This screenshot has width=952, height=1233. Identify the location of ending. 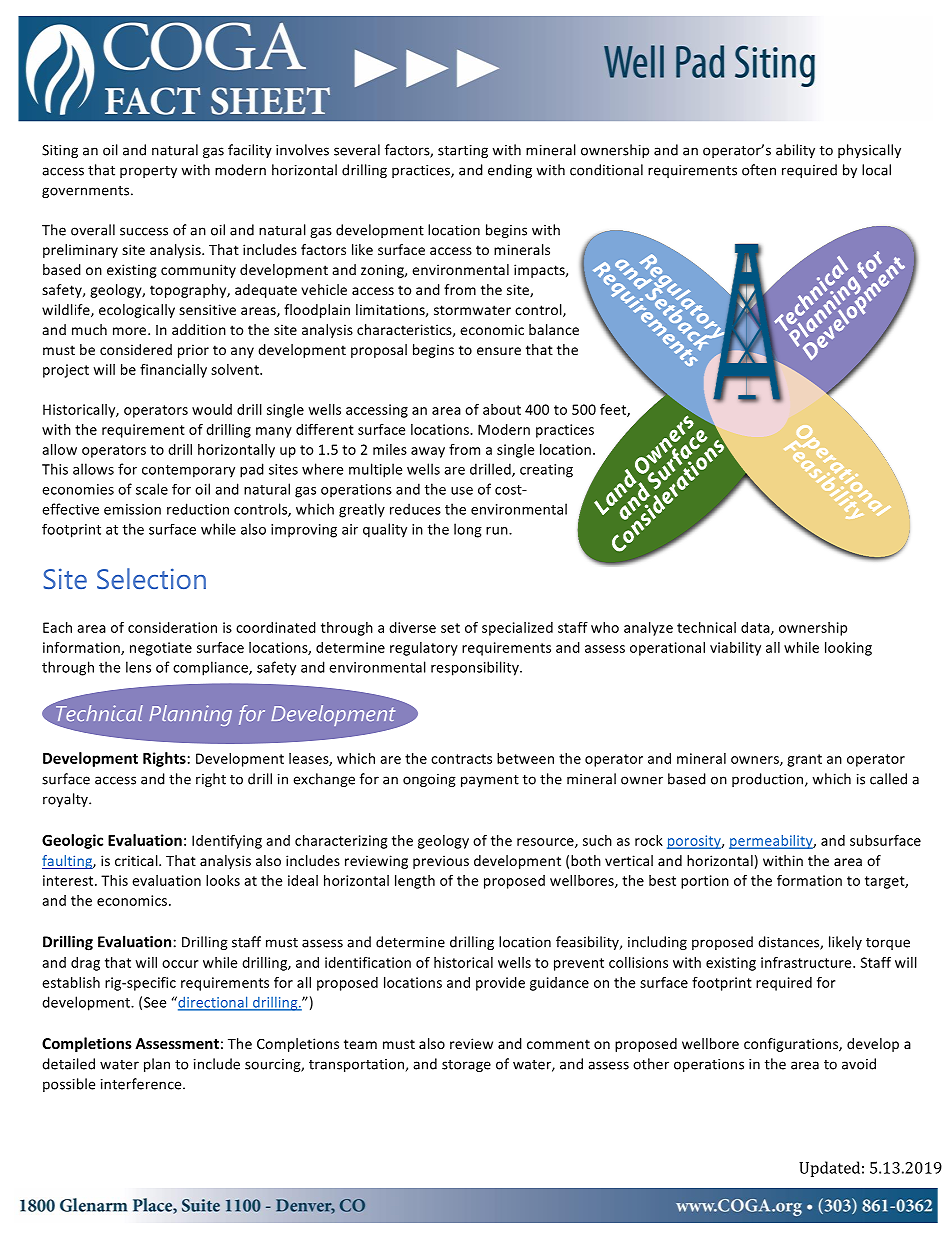
(510, 171).
